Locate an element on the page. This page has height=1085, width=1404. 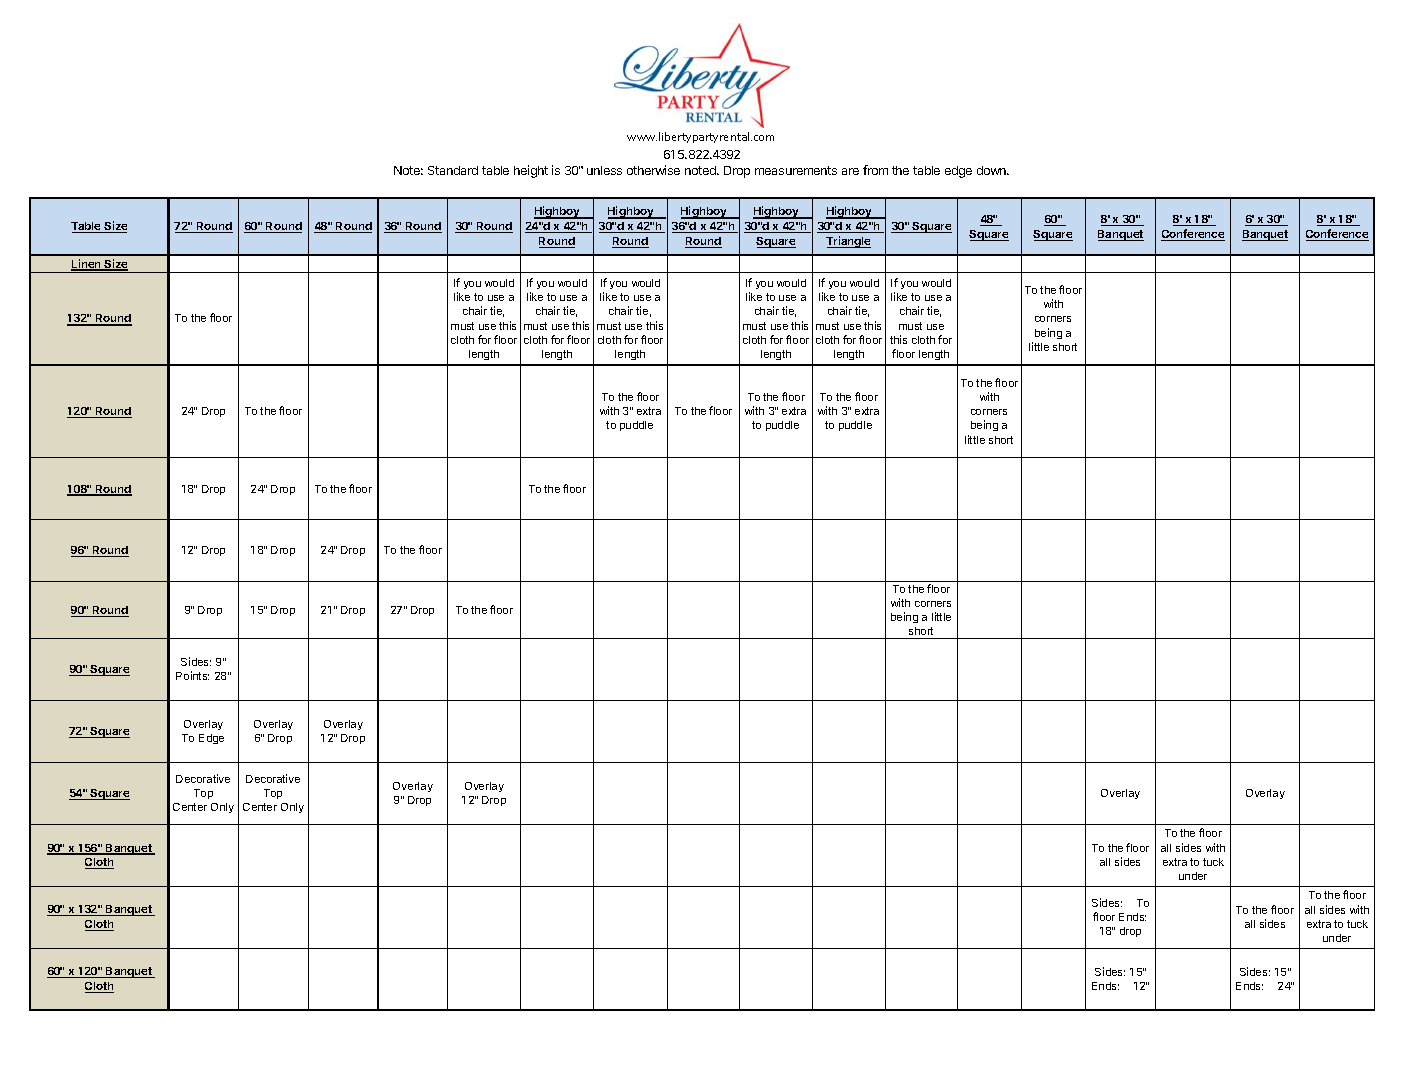
measurements is located at coordinates (796, 170).
